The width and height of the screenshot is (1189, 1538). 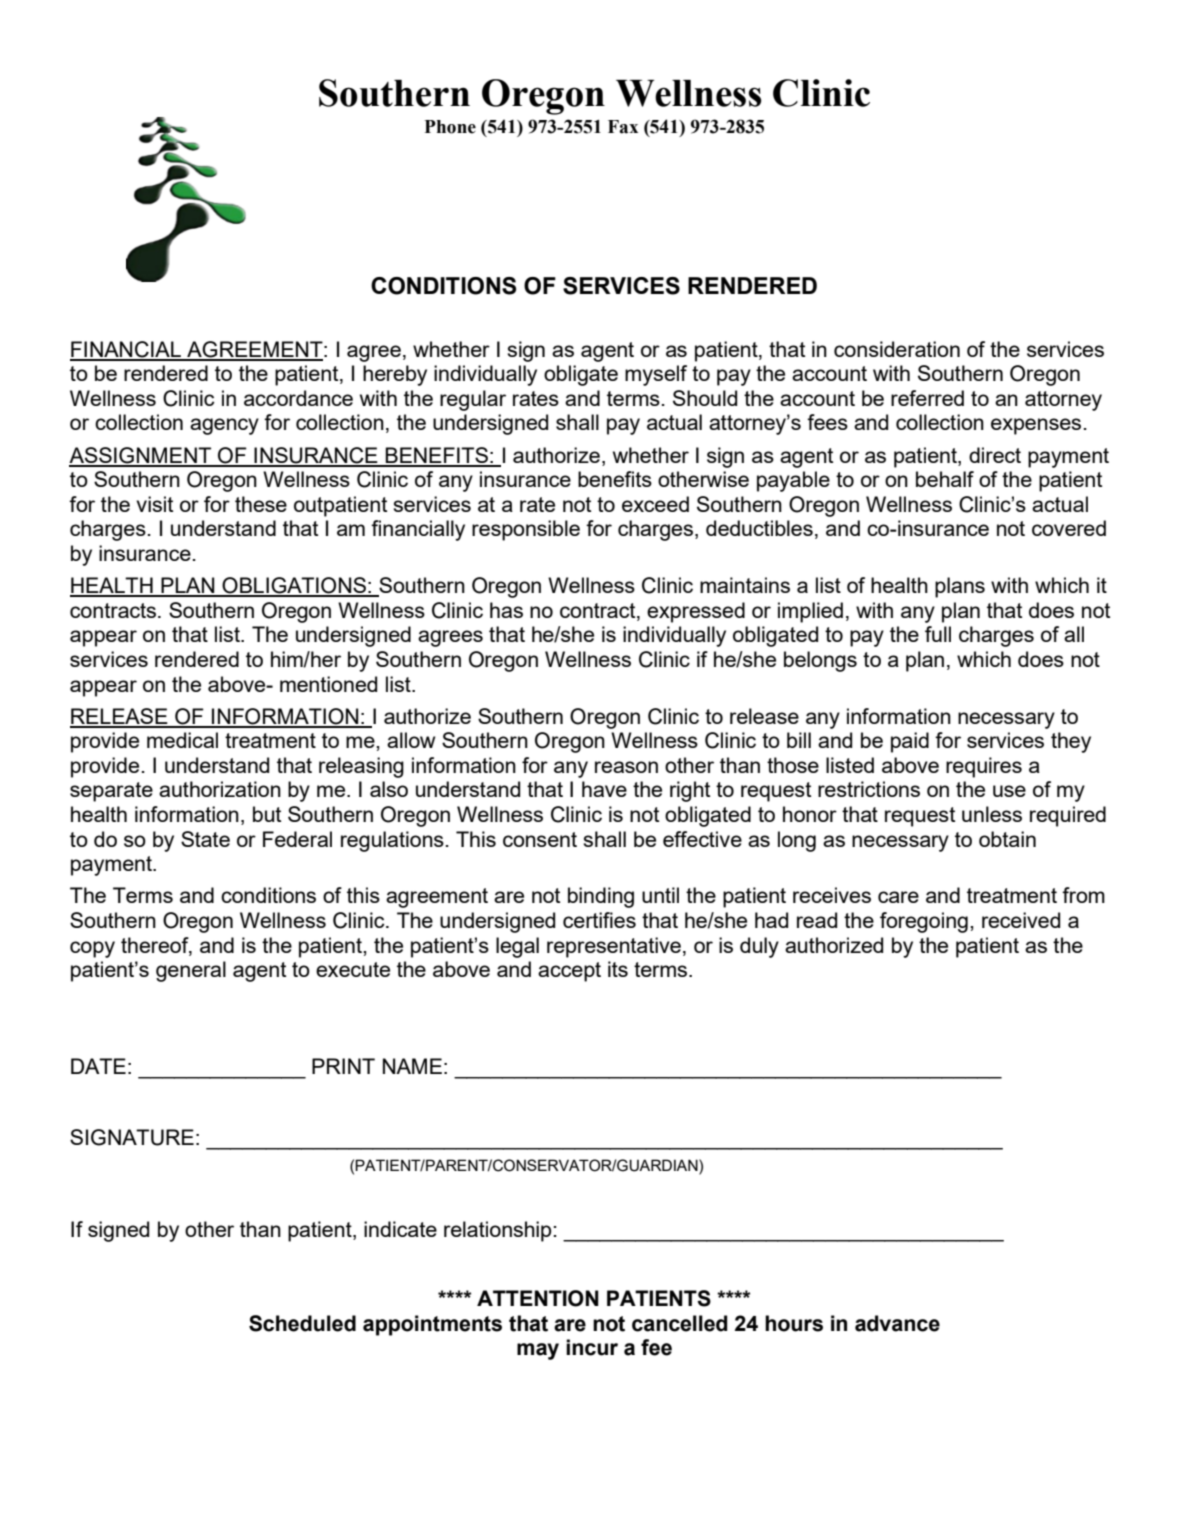 I want to click on Phone, so click(x=450, y=127).
